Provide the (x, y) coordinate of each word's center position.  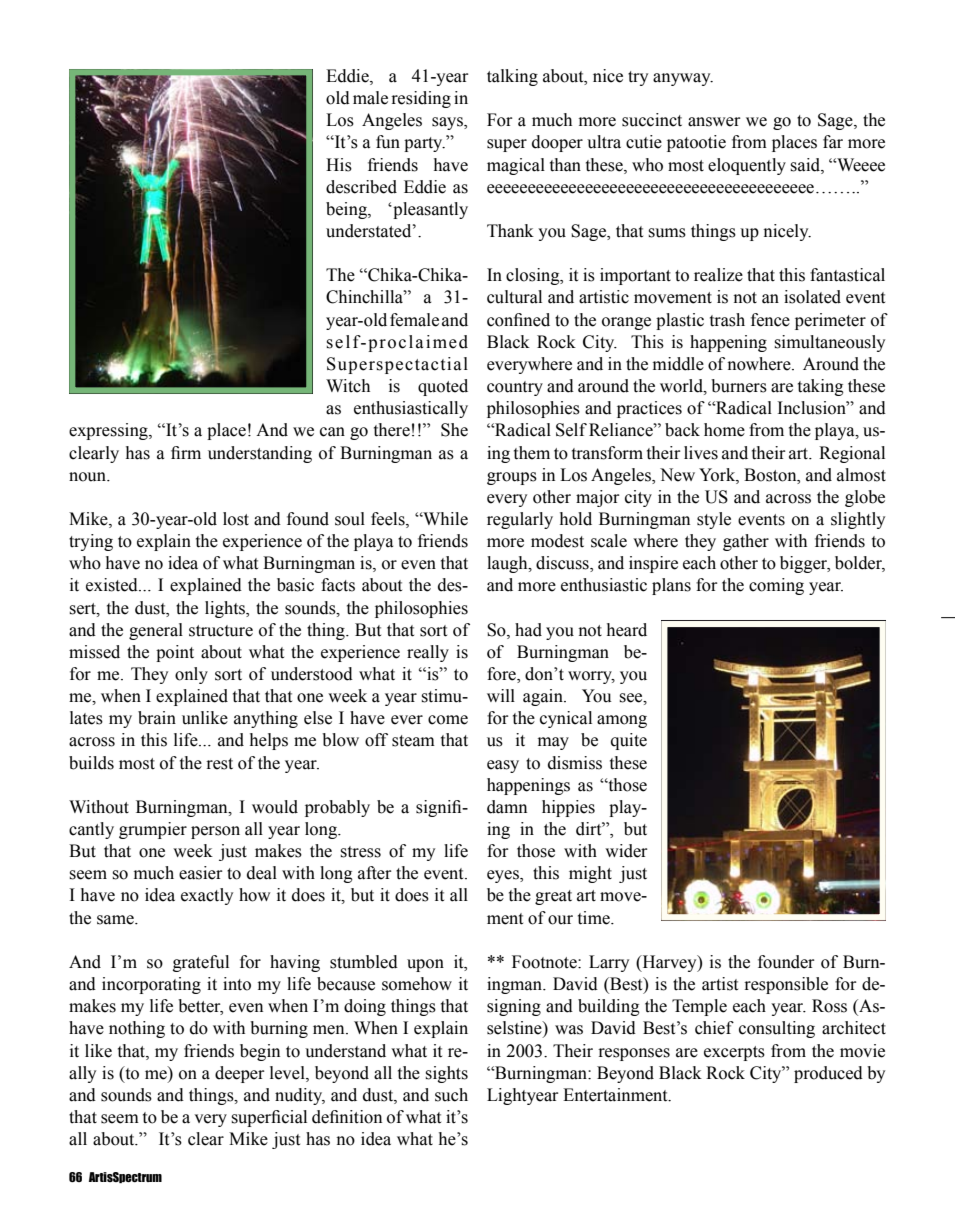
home (724, 430)
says (448, 123)
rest (219, 764)
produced (828, 1074)
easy (503, 766)
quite (629, 741)
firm (186, 452)
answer (714, 122)
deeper (240, 1074)
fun (388, 142)
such (451, 1095)
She (454, 430)
